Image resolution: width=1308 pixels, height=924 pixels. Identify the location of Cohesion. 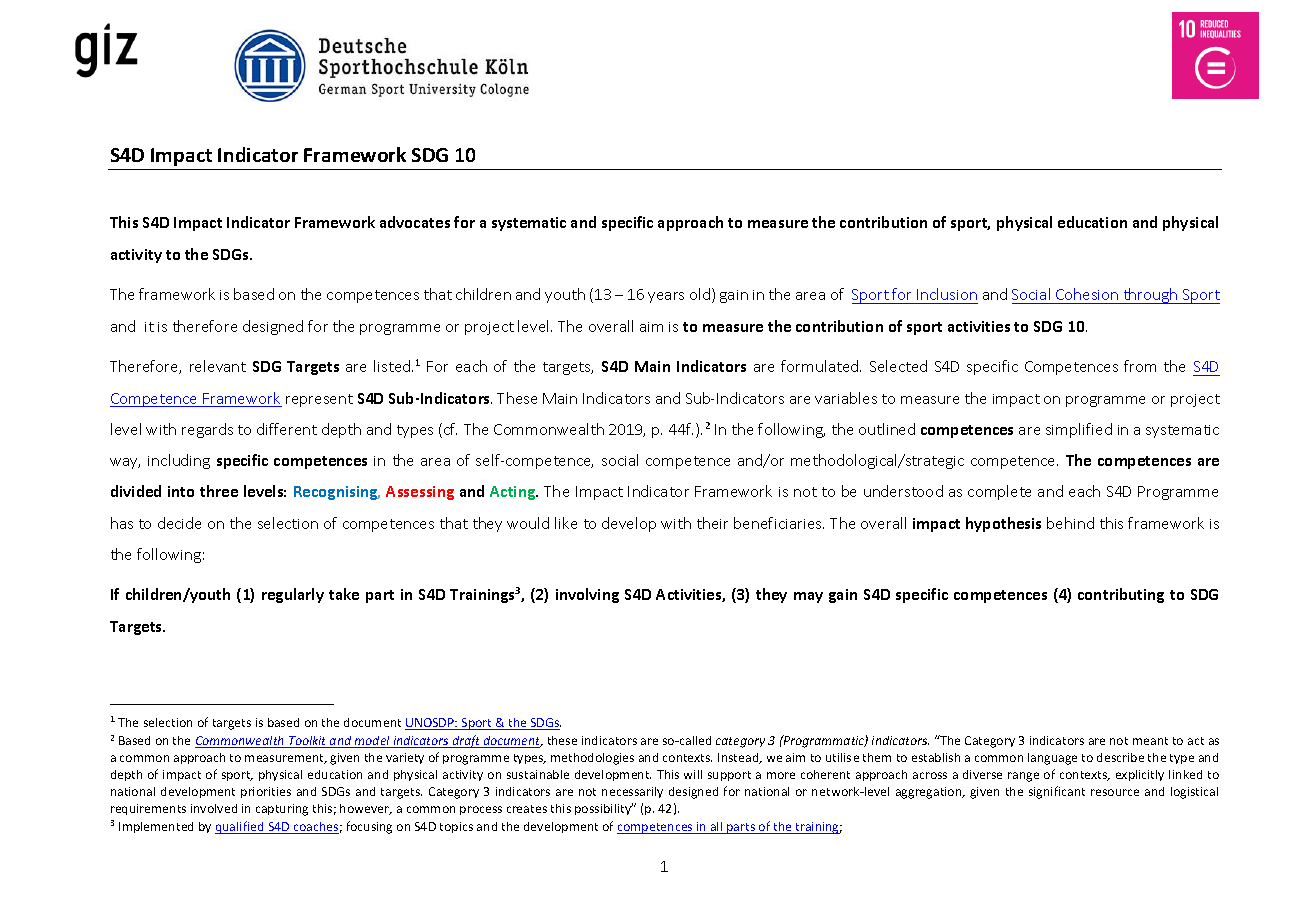
(1087, 294).
